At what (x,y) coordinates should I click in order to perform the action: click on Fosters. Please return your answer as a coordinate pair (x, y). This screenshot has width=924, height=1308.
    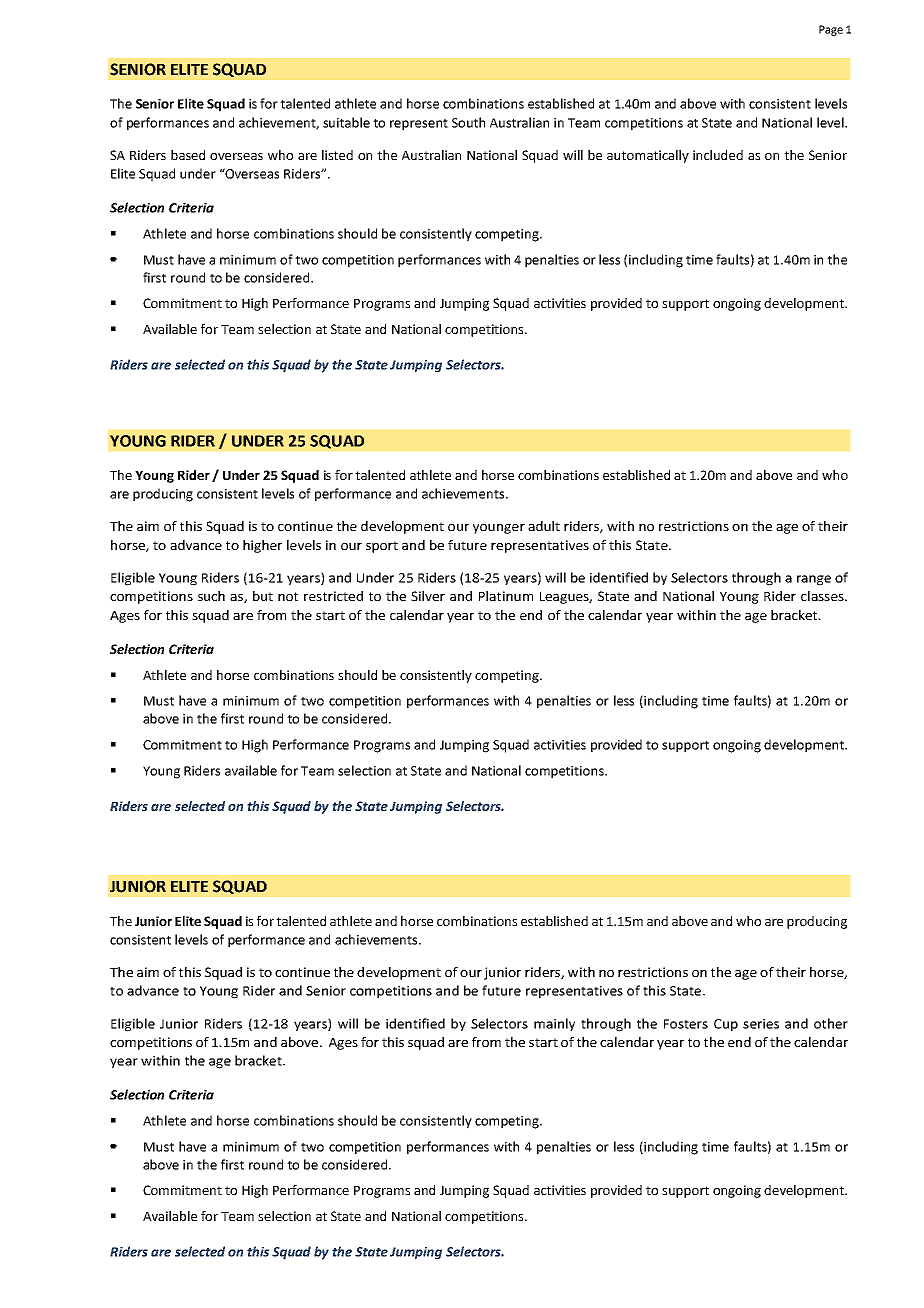
    Looking at the image, I should click on (686, 1024).
